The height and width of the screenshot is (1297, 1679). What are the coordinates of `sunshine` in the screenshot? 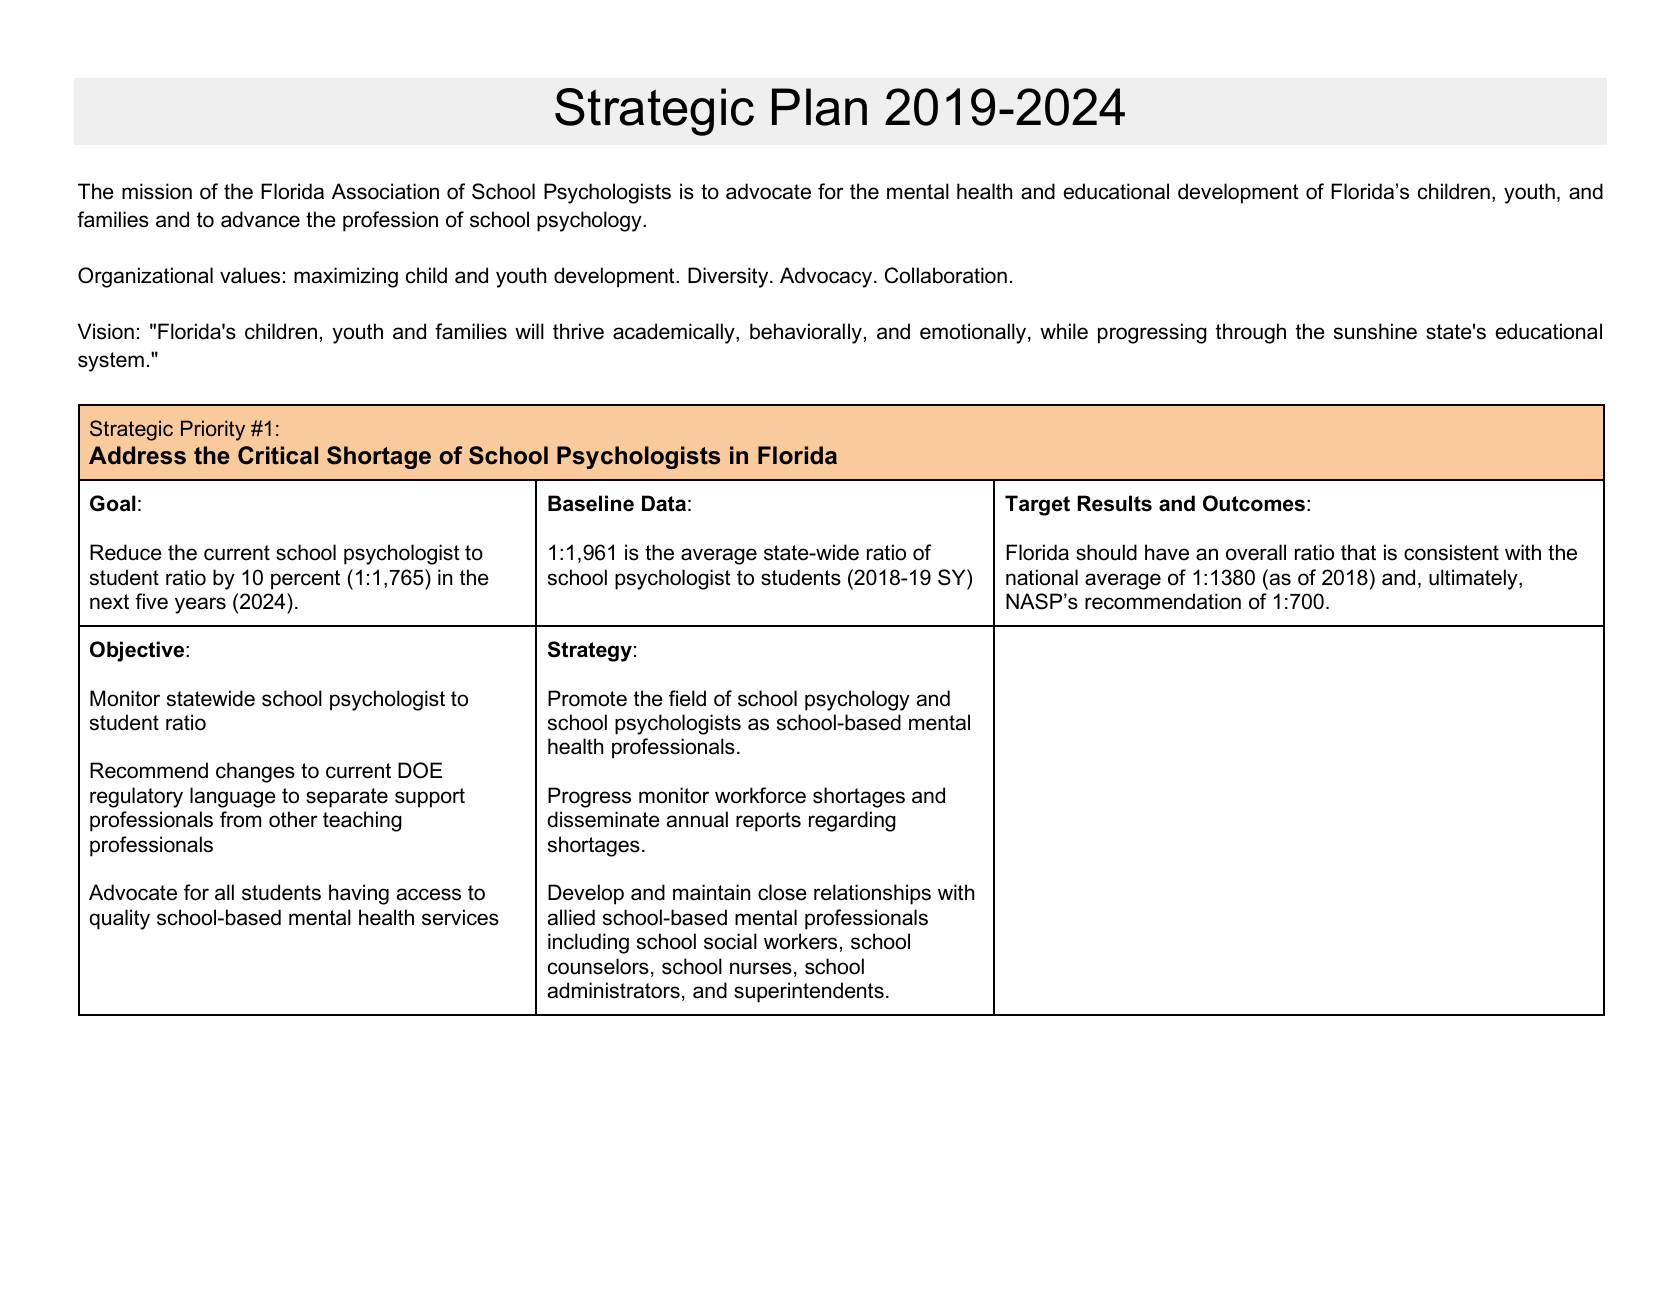 It's located at (1375, 331).
